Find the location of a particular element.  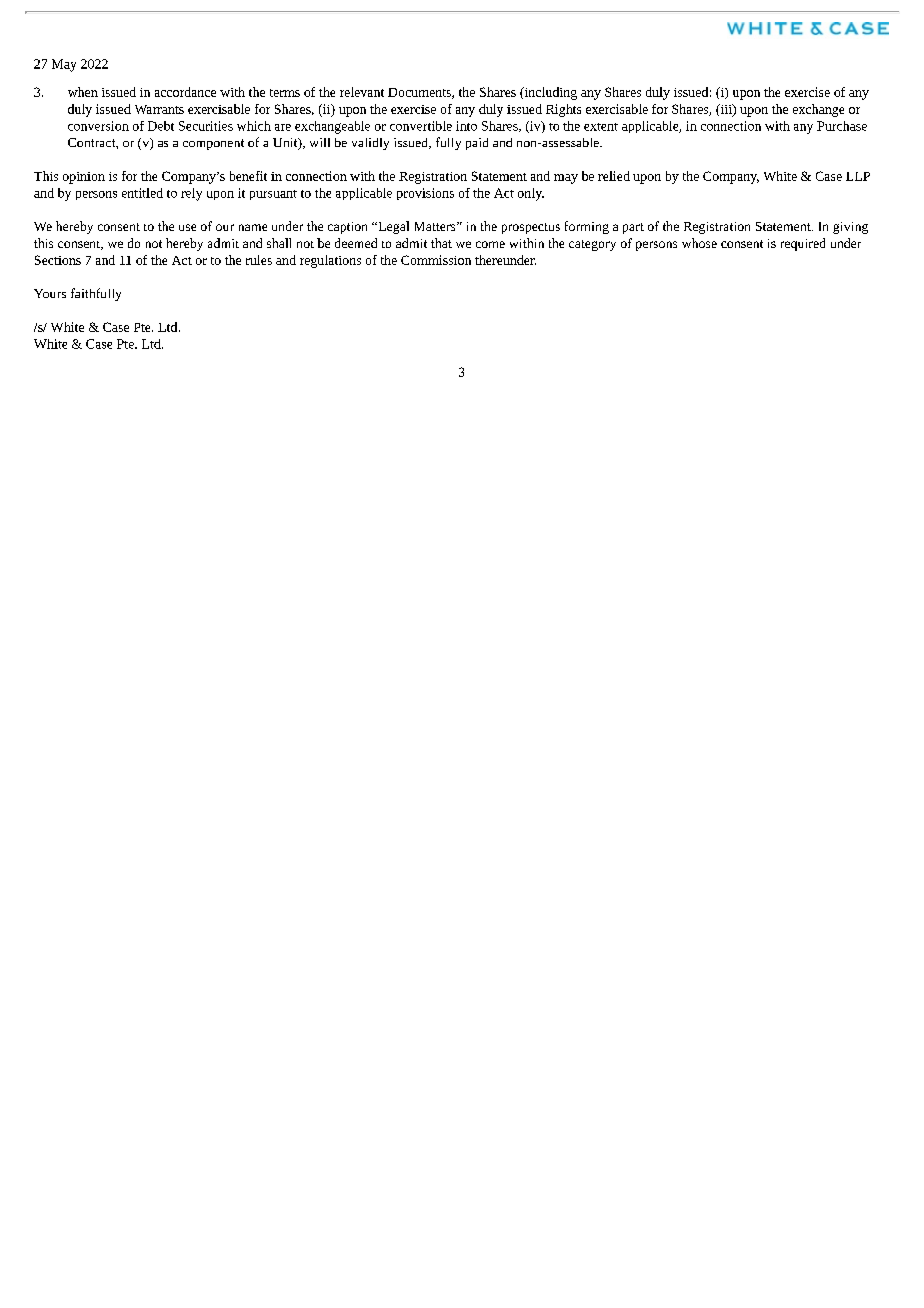

use is located at coordinates (187, 227).
